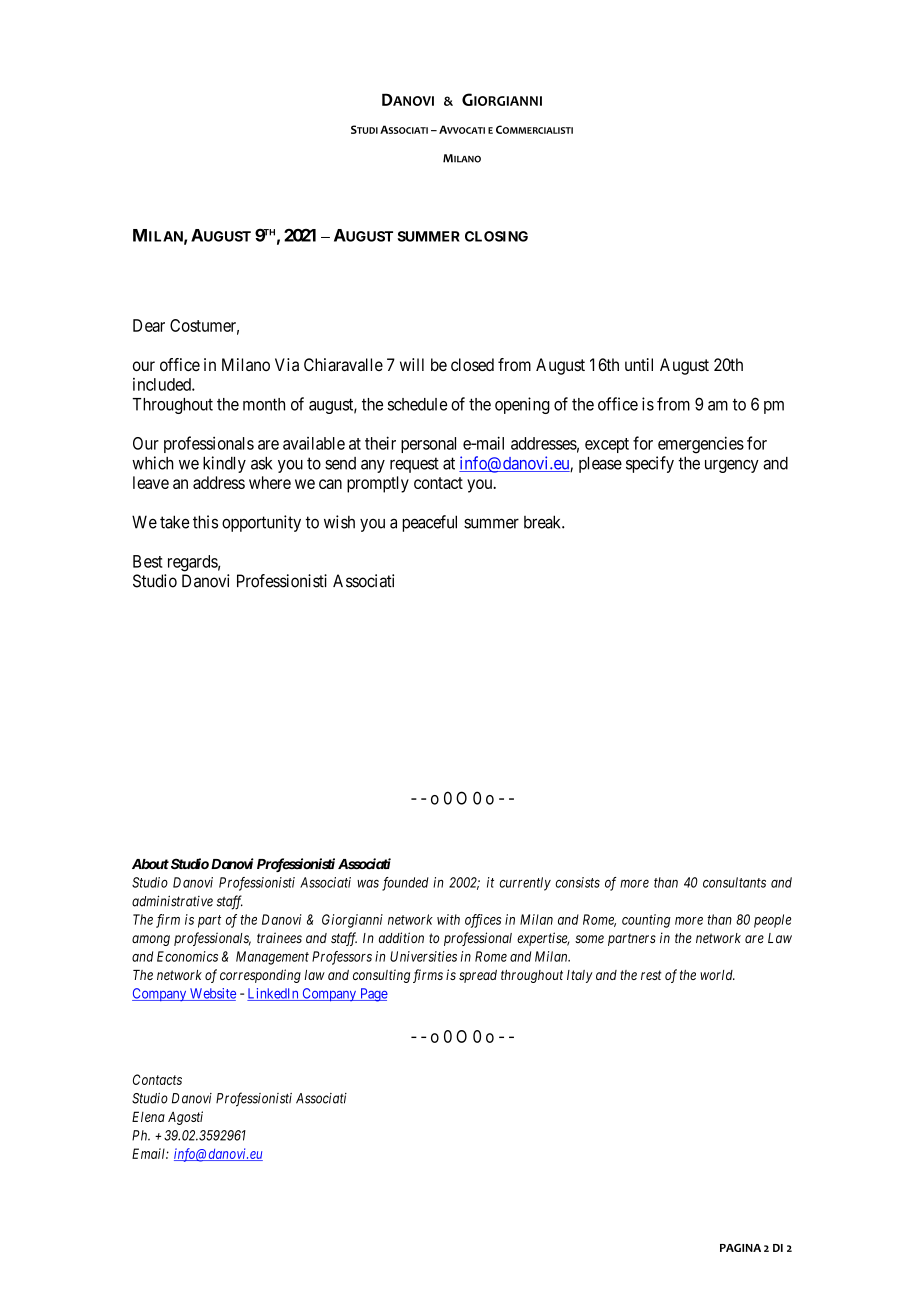 The image size is (924, 1308). I want to click on Elena, so click(148, 1116).
